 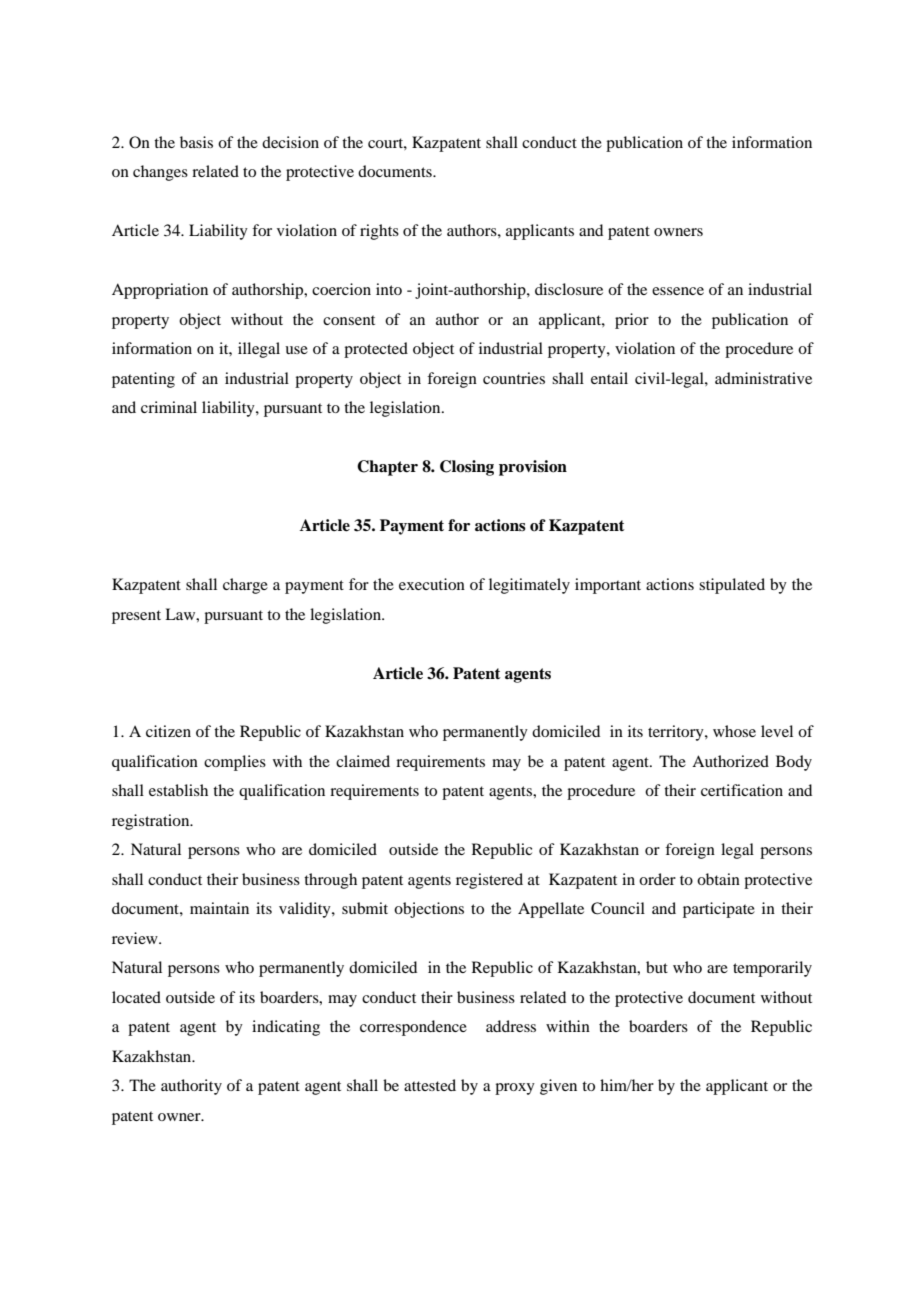 What do you see at coordinates (286, 1028) in the image?
I see `indicating` at bounding box center [286, 1028].
